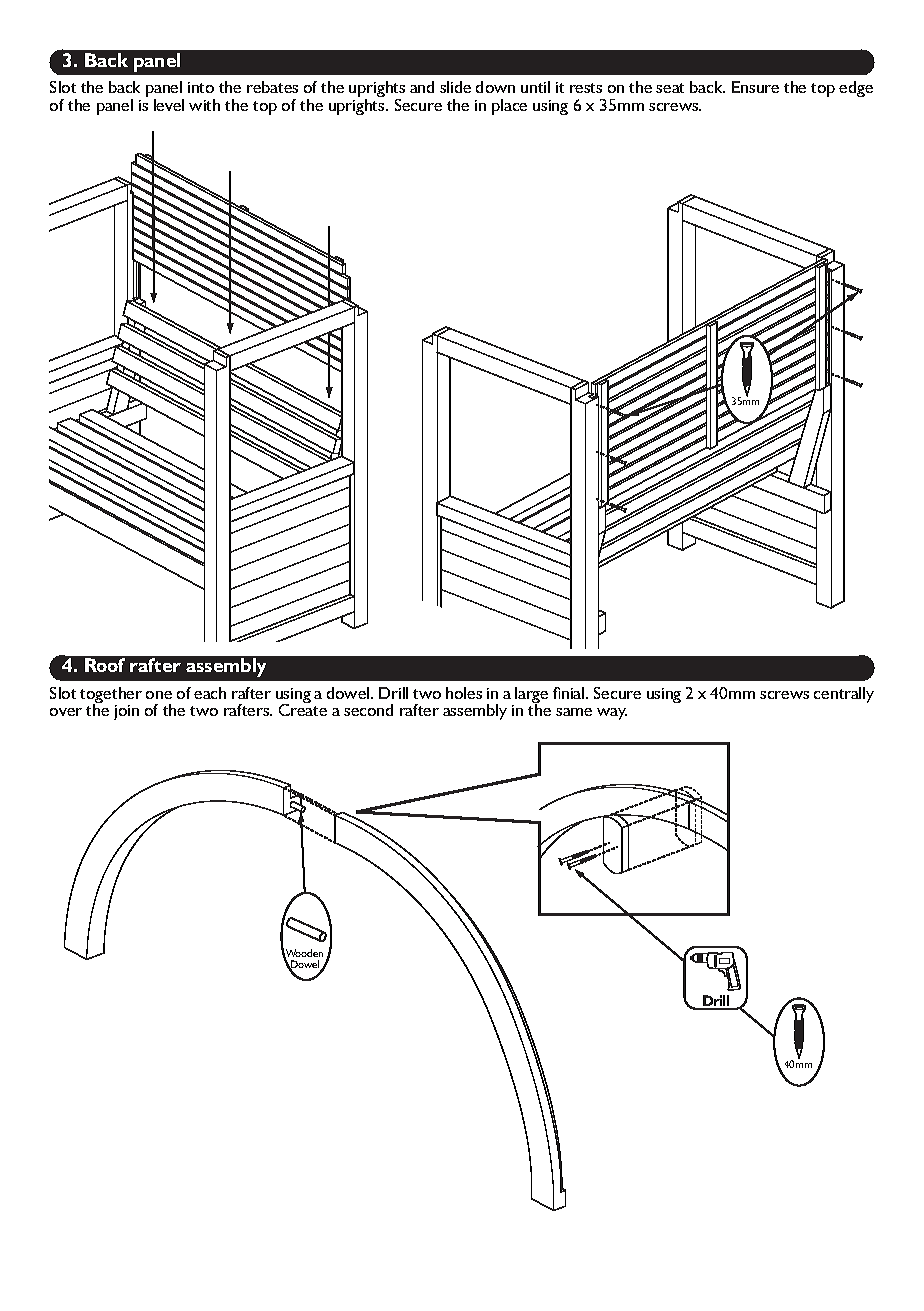 This screenshot has height=1311, width=924. What do you see at coordinates (612, 714) in the screenshot?
I see `way` at bounding box center [612, 714].
